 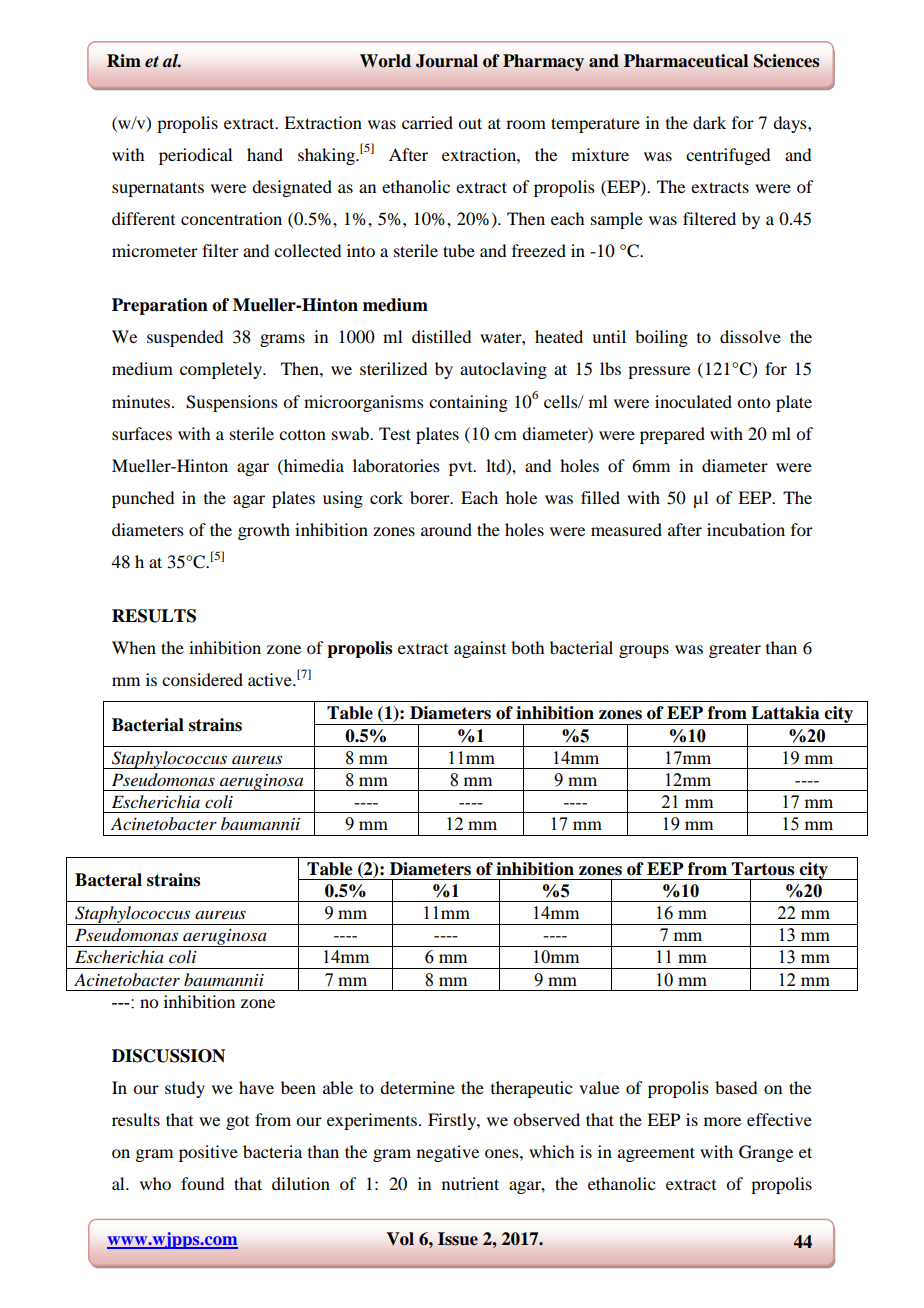 What do you see at coordinates (735, 650) in the document?
I see `greater` at bounding box center [735, 650].
